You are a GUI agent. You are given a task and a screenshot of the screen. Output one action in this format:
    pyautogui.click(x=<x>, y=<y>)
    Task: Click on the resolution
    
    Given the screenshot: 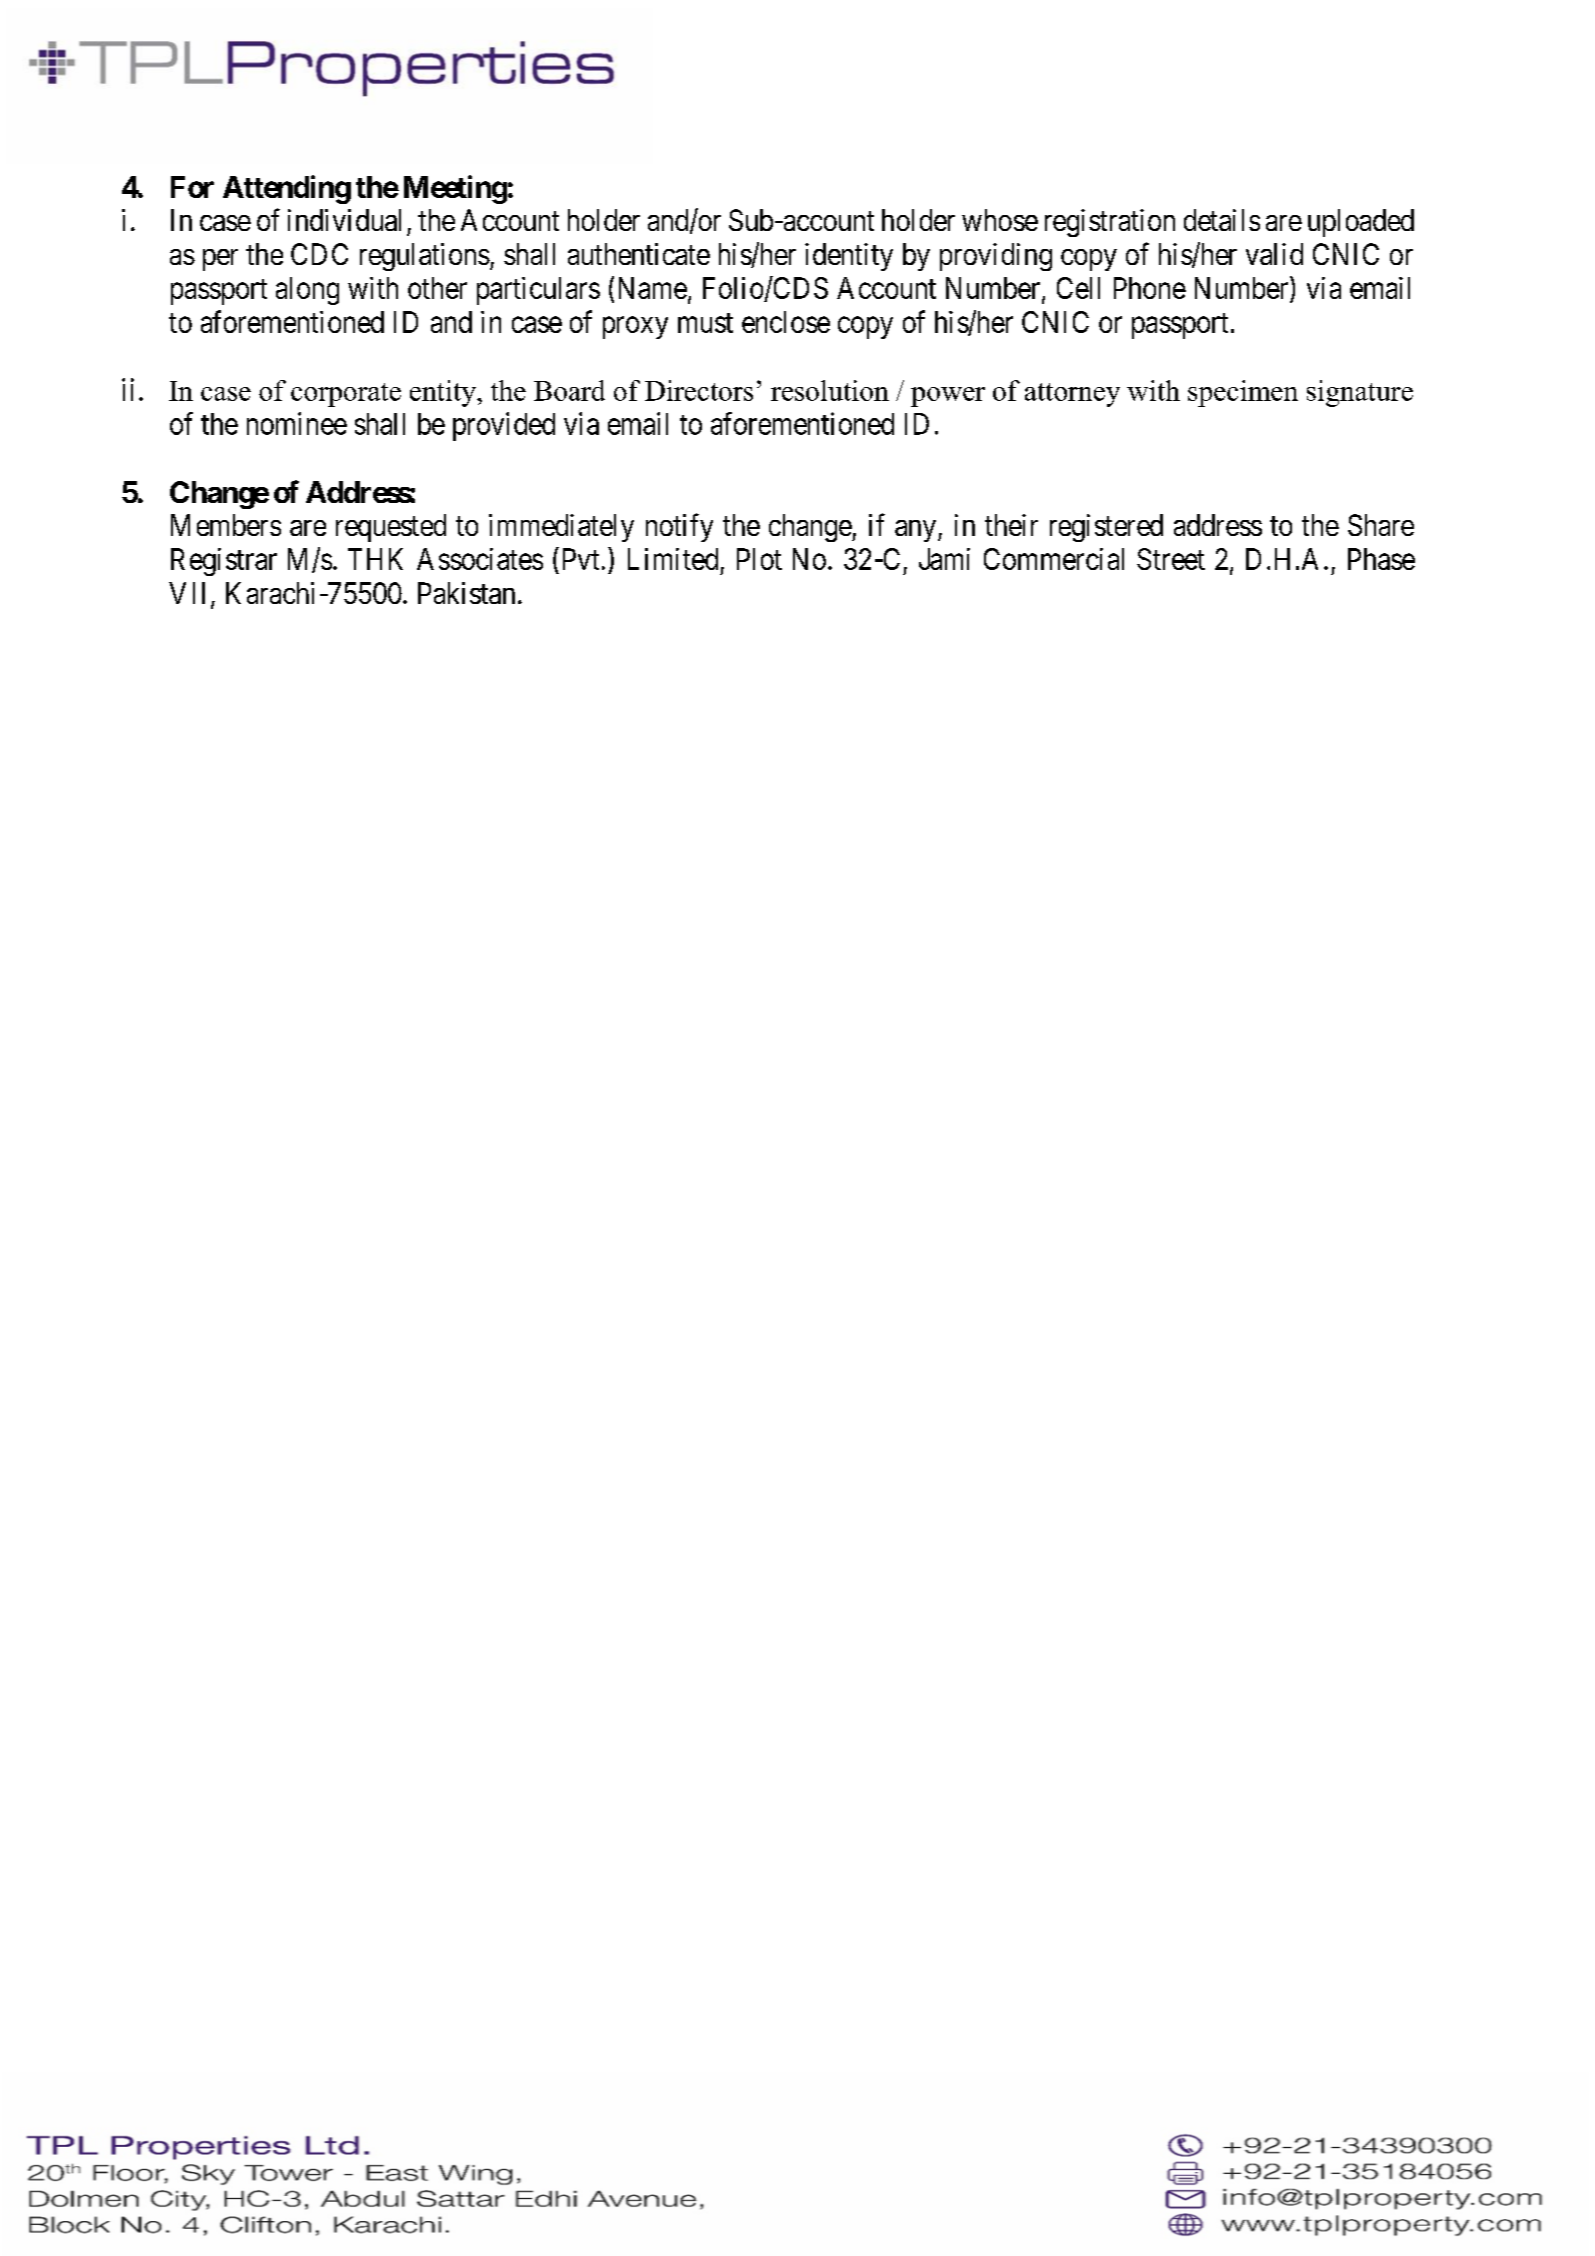 What is the action you would take?
    pyautogui.click(x=830, y=390)
